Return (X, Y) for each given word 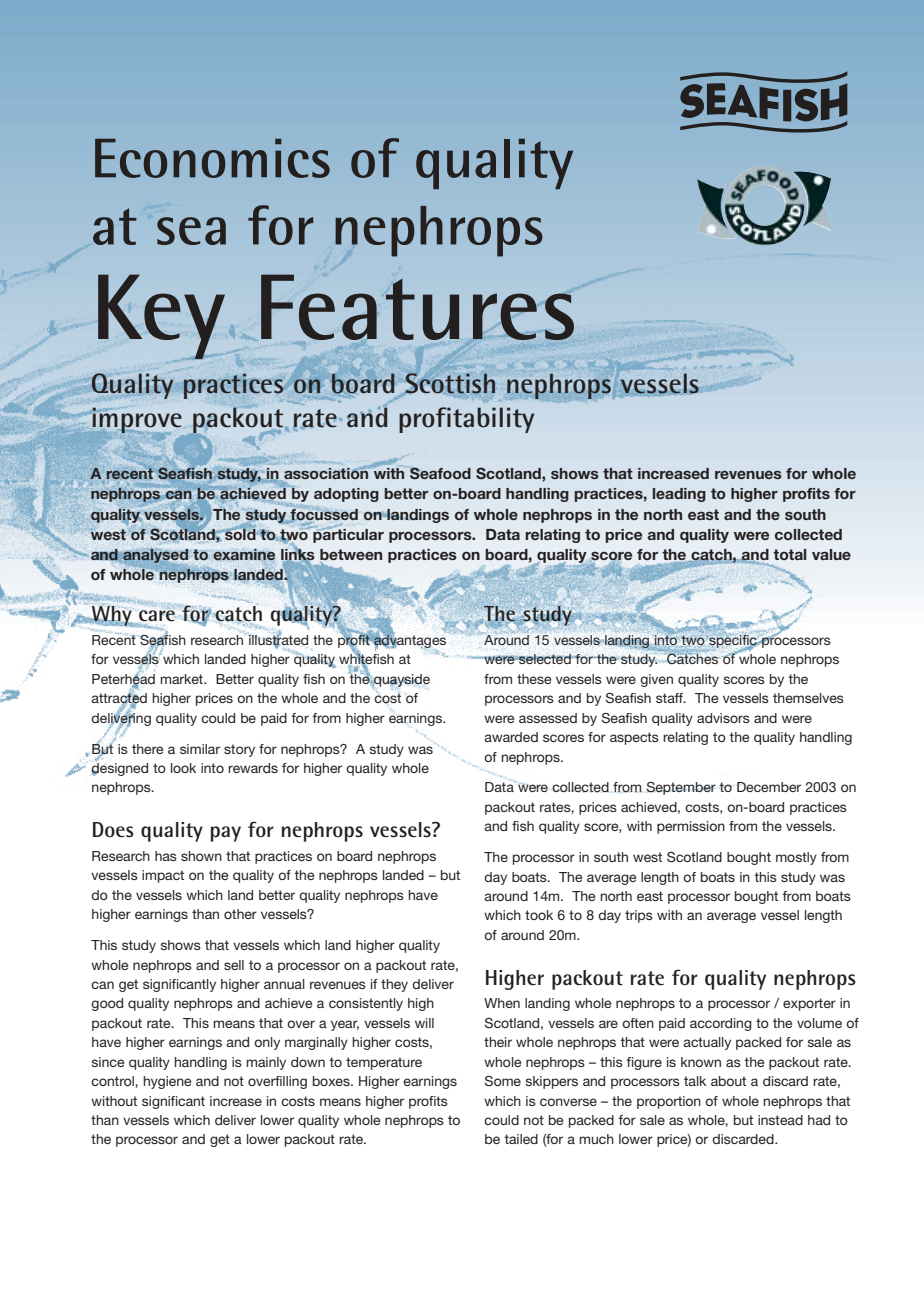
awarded (511, 737)
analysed (155, 557)
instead (780, 1120)
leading (679, 495)
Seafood (440, 473)
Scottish (450, 383)
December (769, 787)
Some (503, 1081)
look (183, 768)
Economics (212, 158)
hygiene (167, 1082)
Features (417, 307)
